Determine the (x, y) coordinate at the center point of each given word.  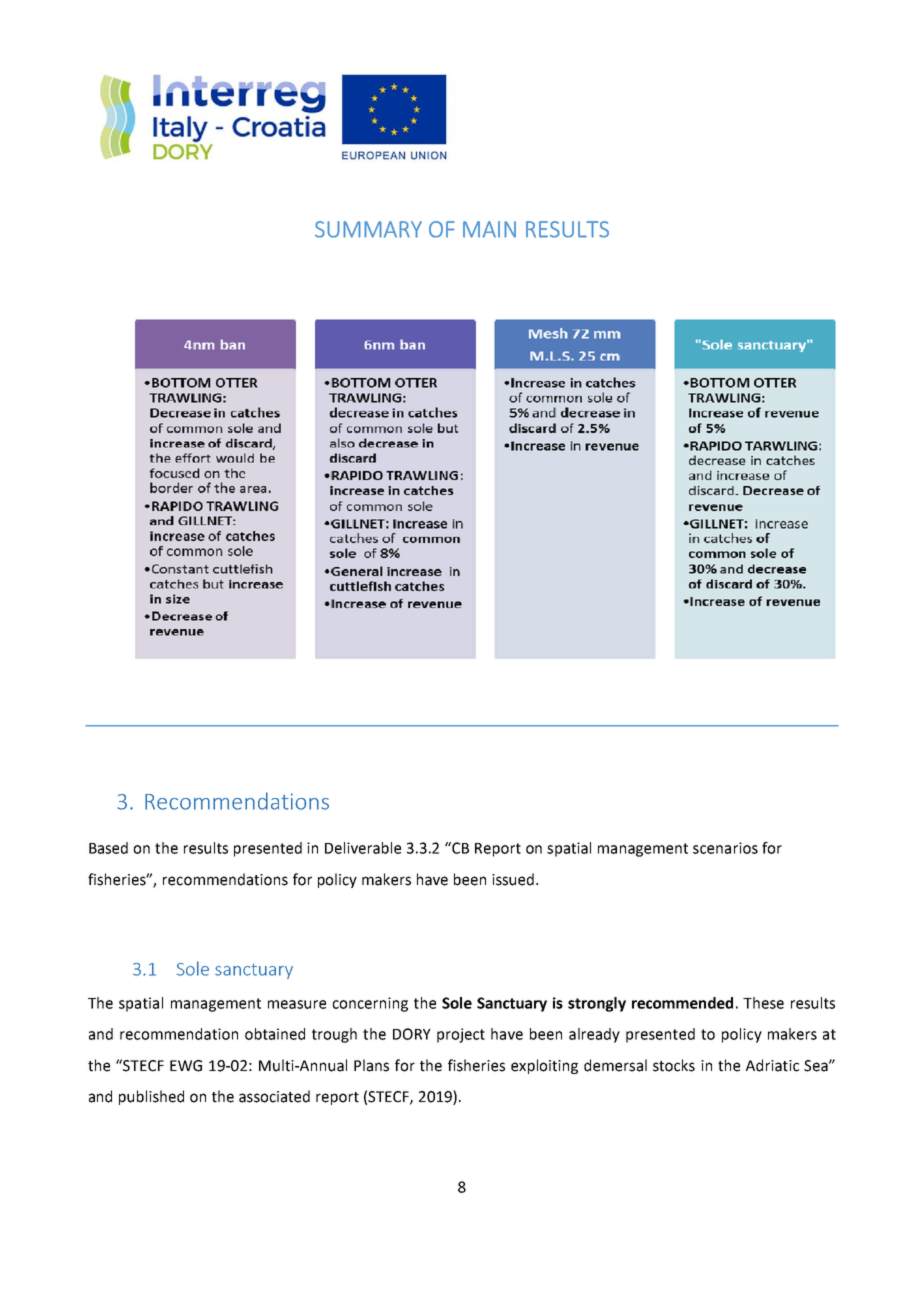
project (461, 1035)
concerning (370, 1004)
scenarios (725, 848)
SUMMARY (368, 229)
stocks (674, 1065)
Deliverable (363, 848)
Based (108, 848)
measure (297, 1004)
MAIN (489, 229)
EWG (186, 1066)
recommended (682, 1003)
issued (513, 879)
